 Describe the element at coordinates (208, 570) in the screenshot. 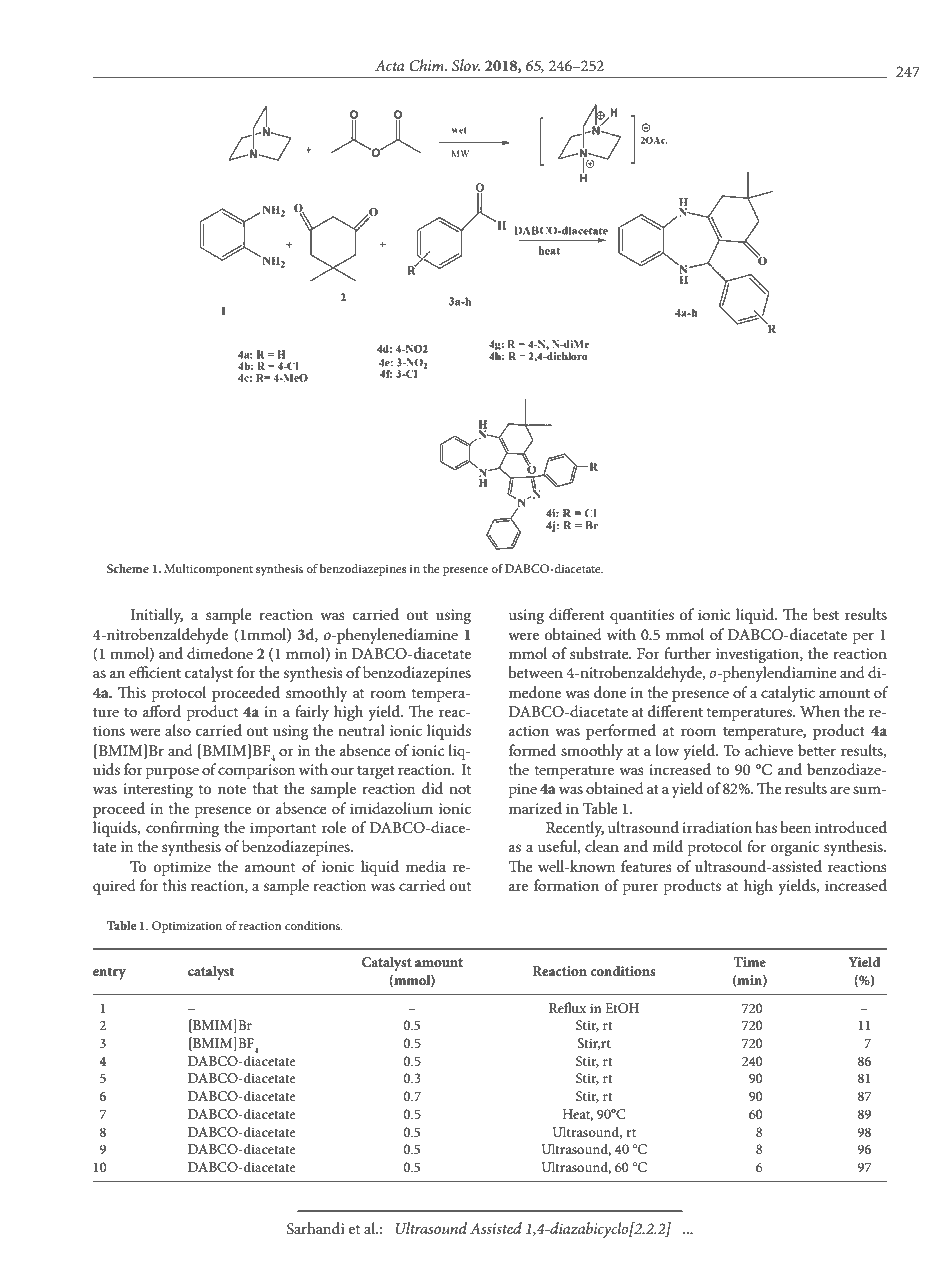

I see `Multicomponent` at that location.
